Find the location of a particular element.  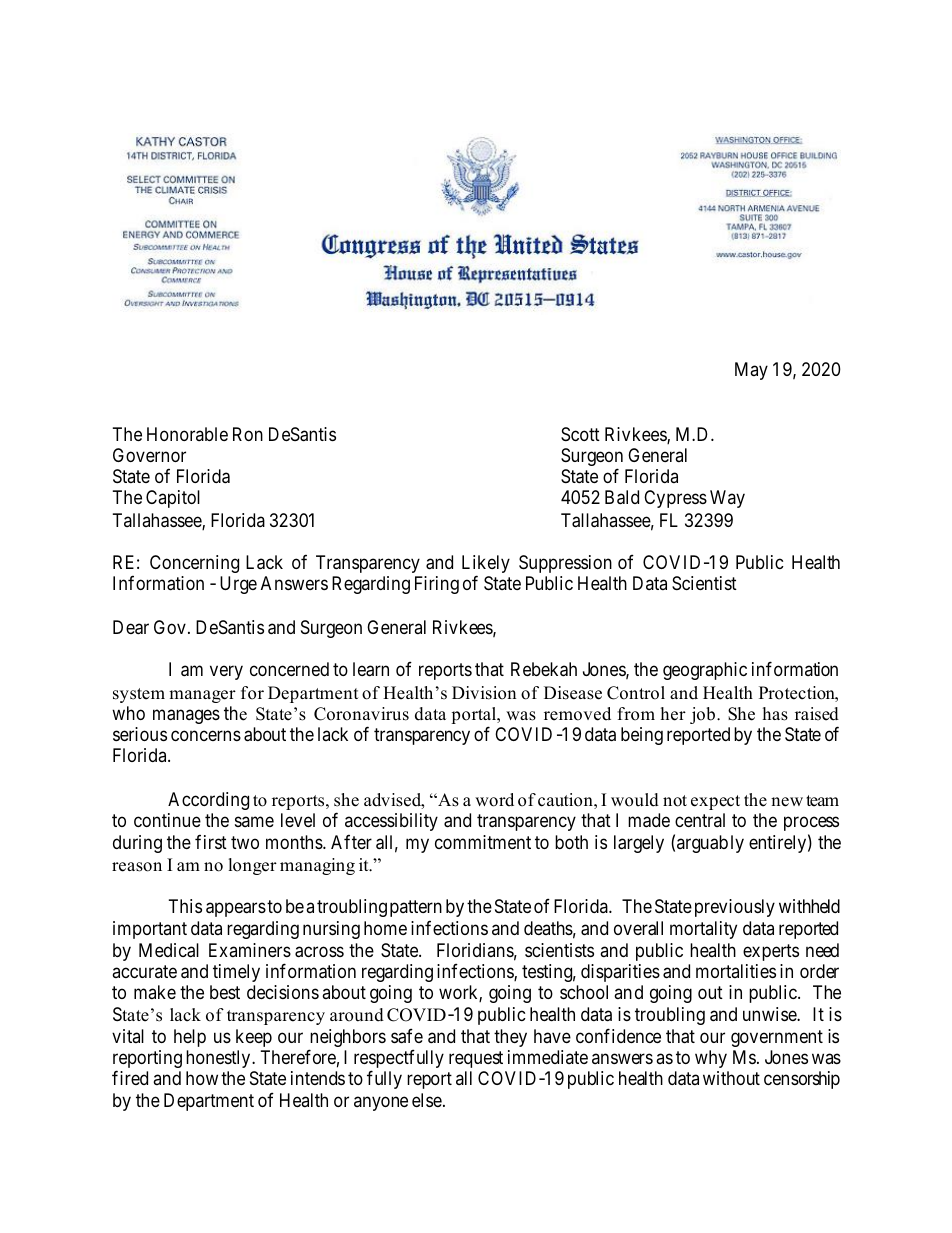

job is located at coordinates (704, 715).
